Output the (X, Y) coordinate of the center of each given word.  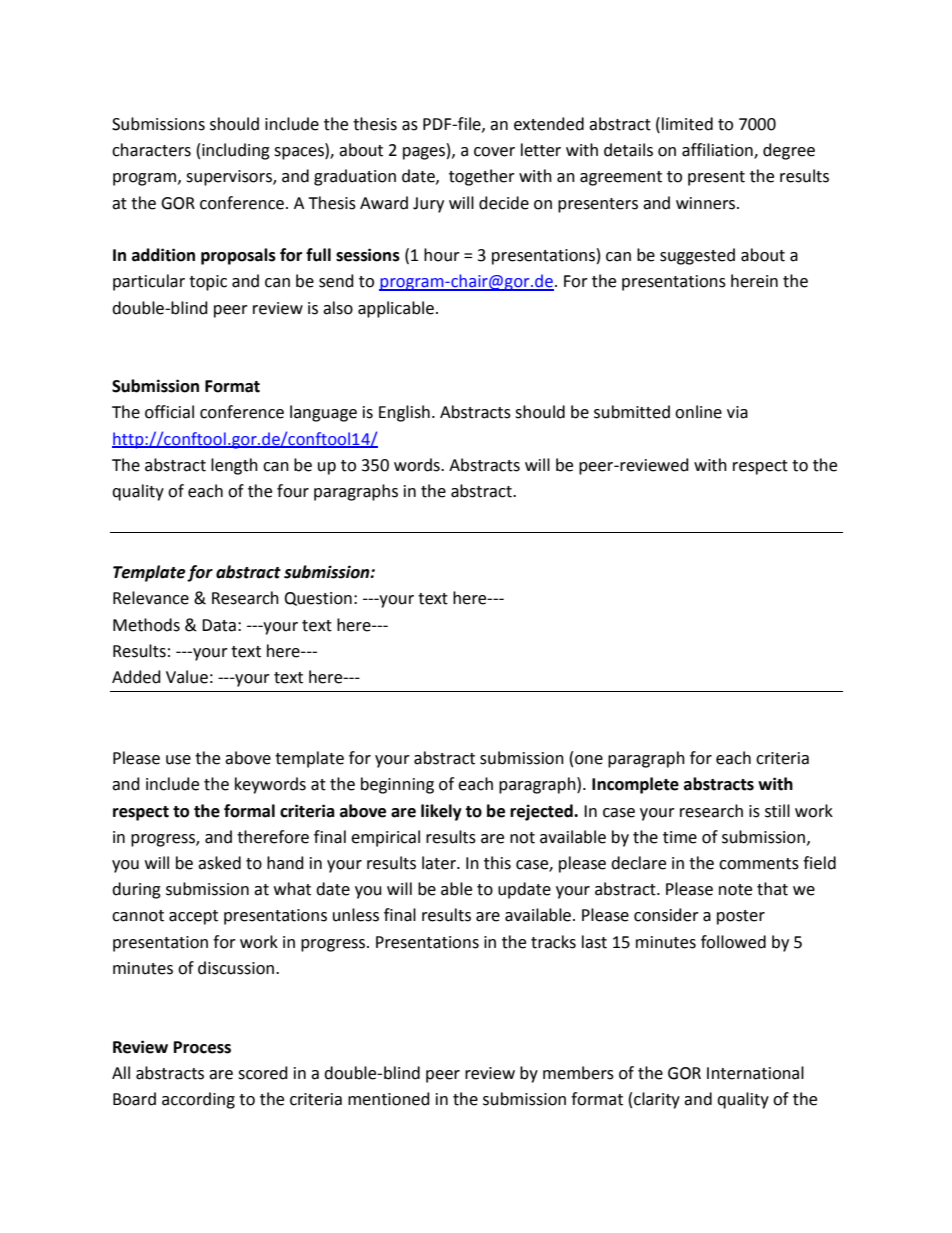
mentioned (389, 1099)
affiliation (718, 151)
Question (318, 599)
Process (202, 1047)
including (236, 151)
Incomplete (635, 785)
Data (219, 625)
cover (494, 152)
